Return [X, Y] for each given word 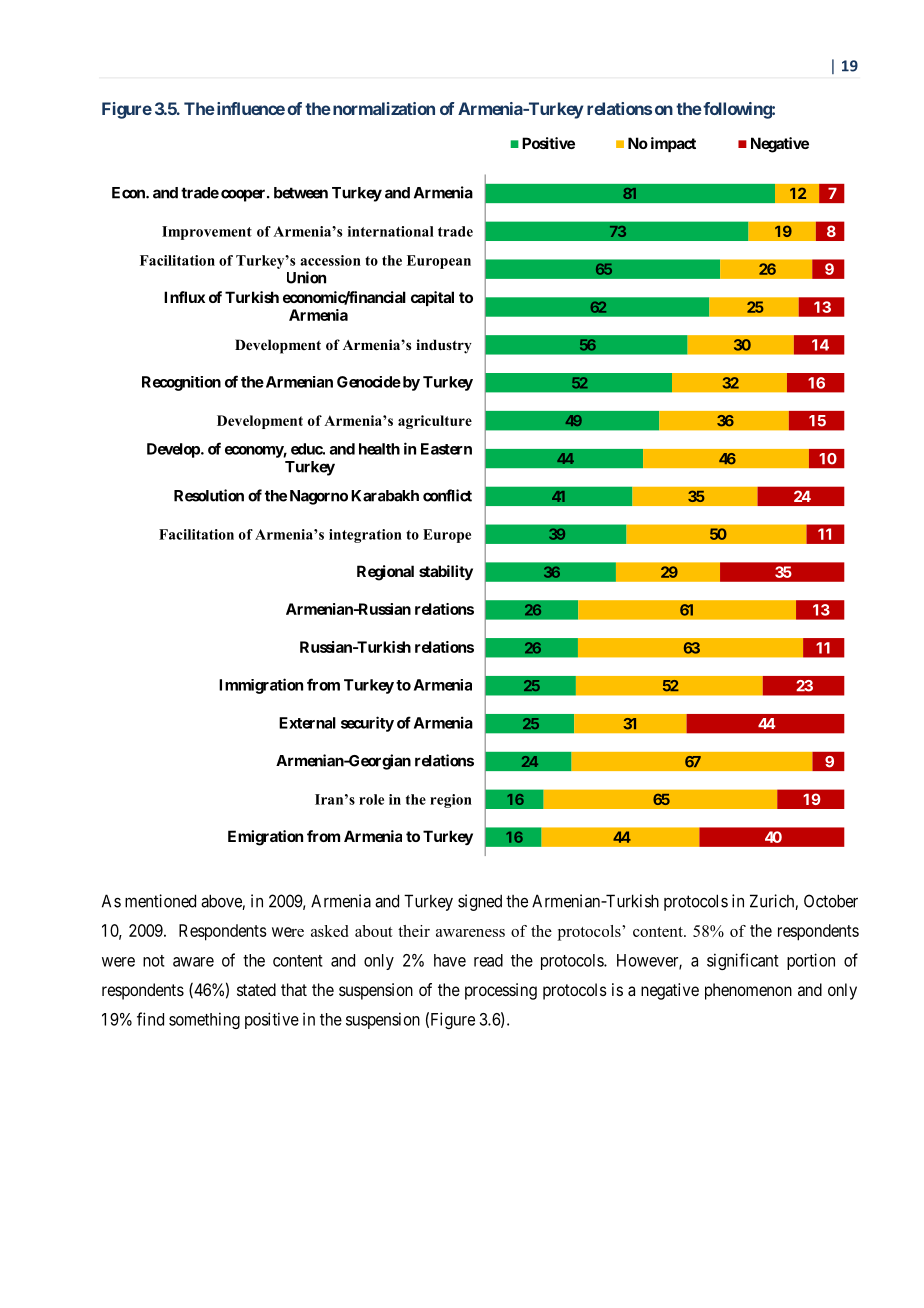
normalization [382, 108]
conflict [447, 495]
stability [446, 572]
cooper [244, 195]
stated [256, 989]
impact [673, 144]
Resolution [209, 495]
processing [501, 991]
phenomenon [748, 991]
